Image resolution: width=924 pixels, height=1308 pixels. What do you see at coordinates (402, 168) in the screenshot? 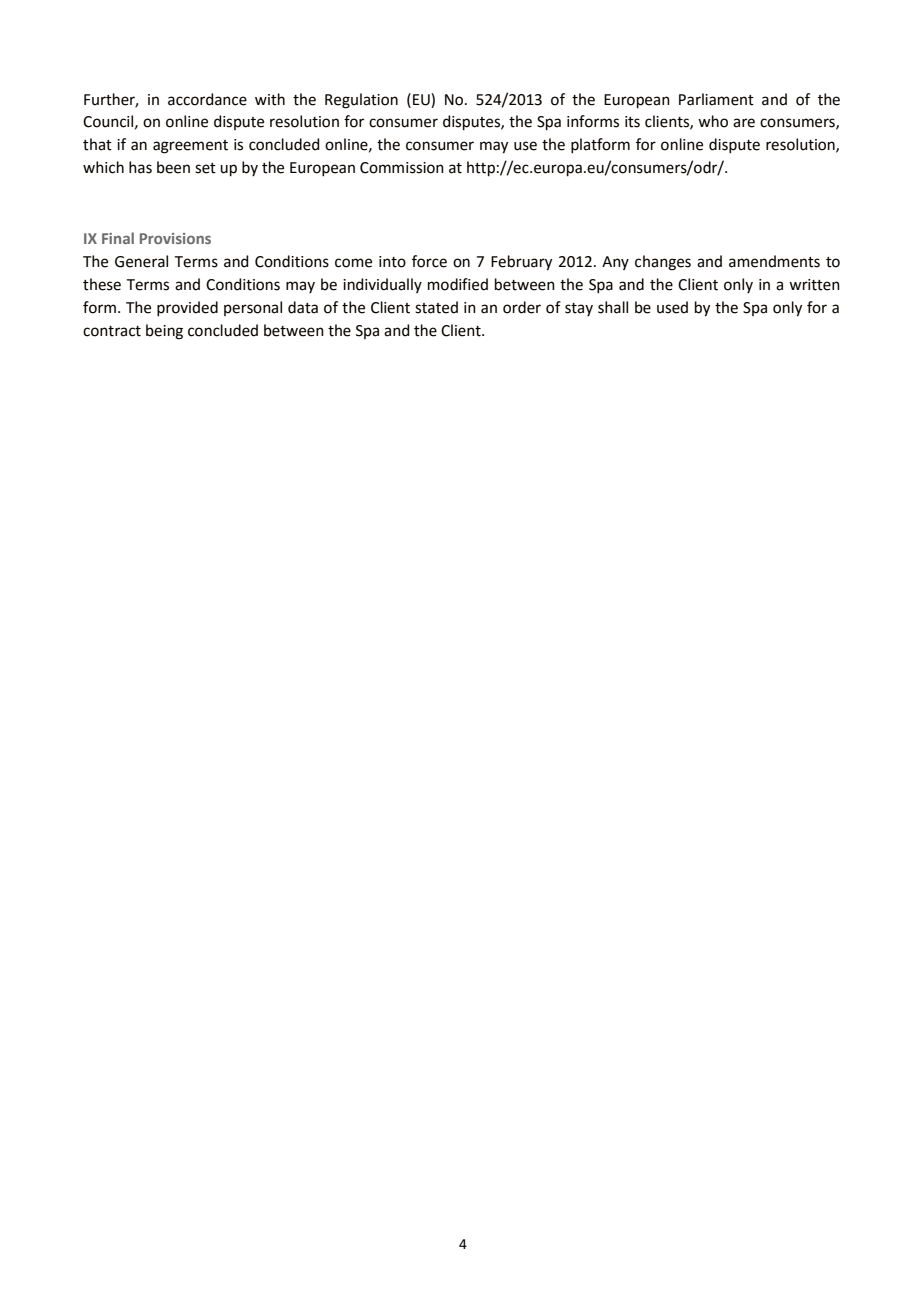
I see `Commission` at bounding box center [402, 168].
